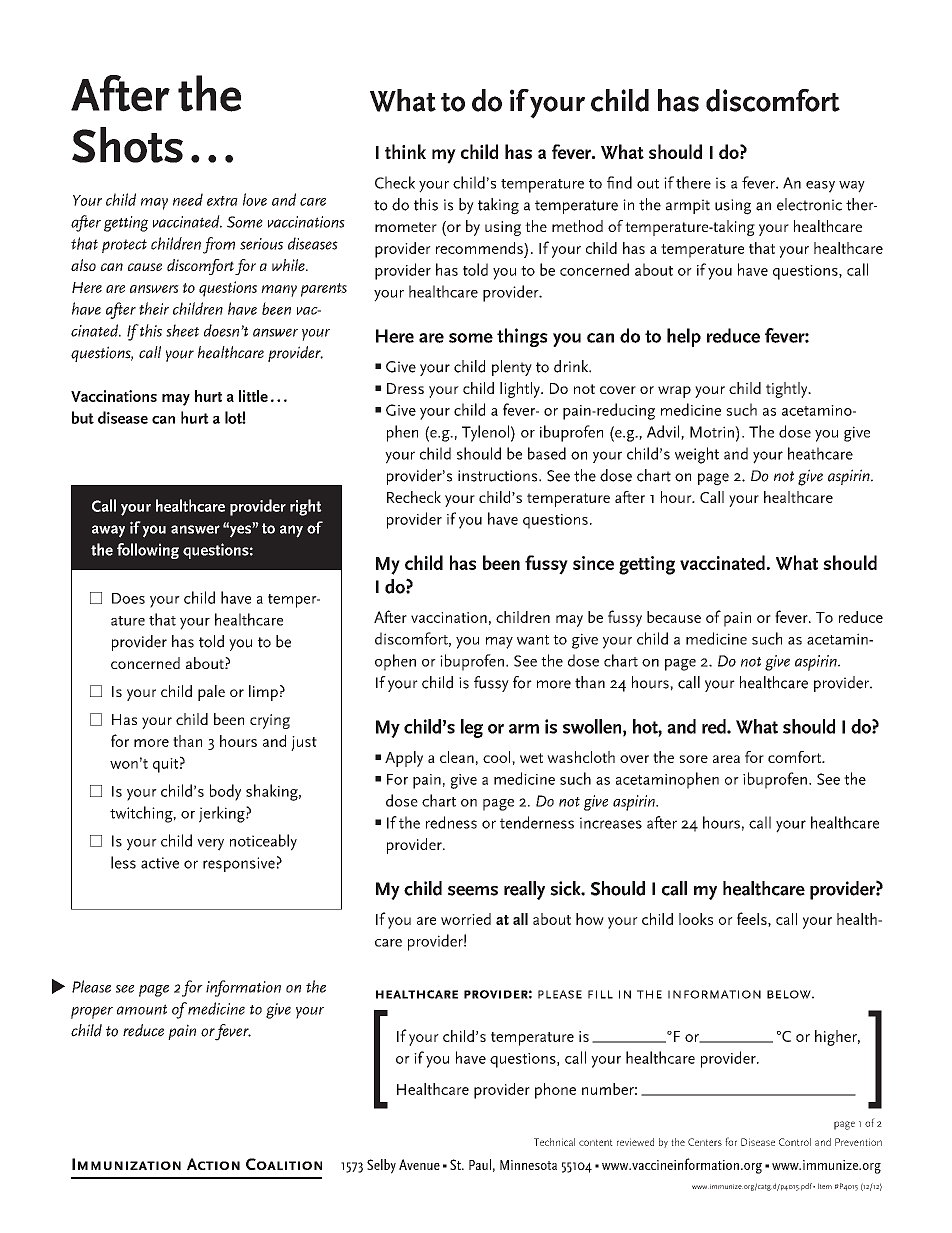 The image size is (952, 1233). I want to click on clean, so click(457, 757).
